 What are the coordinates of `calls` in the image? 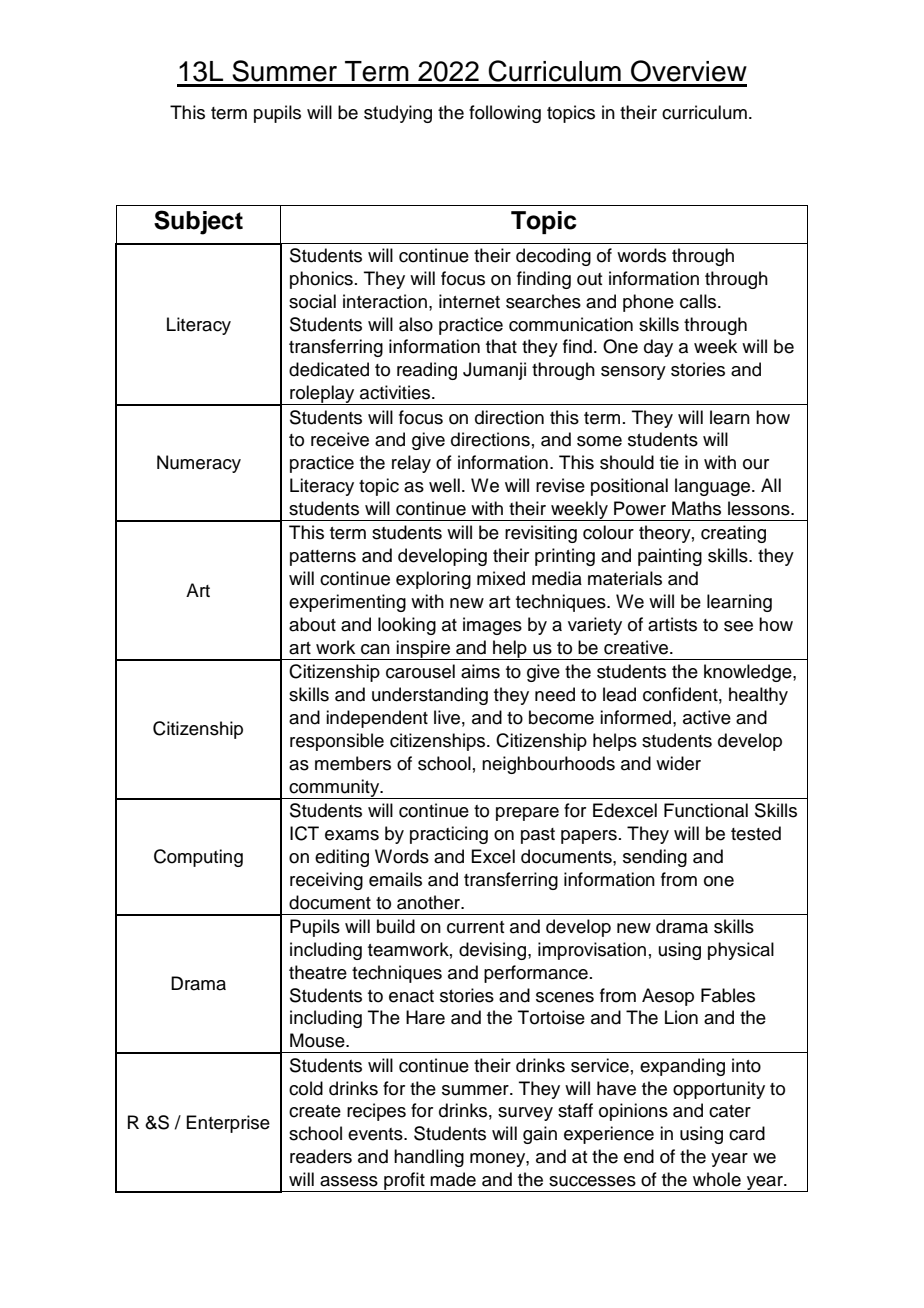 It's located at (699, 301).
